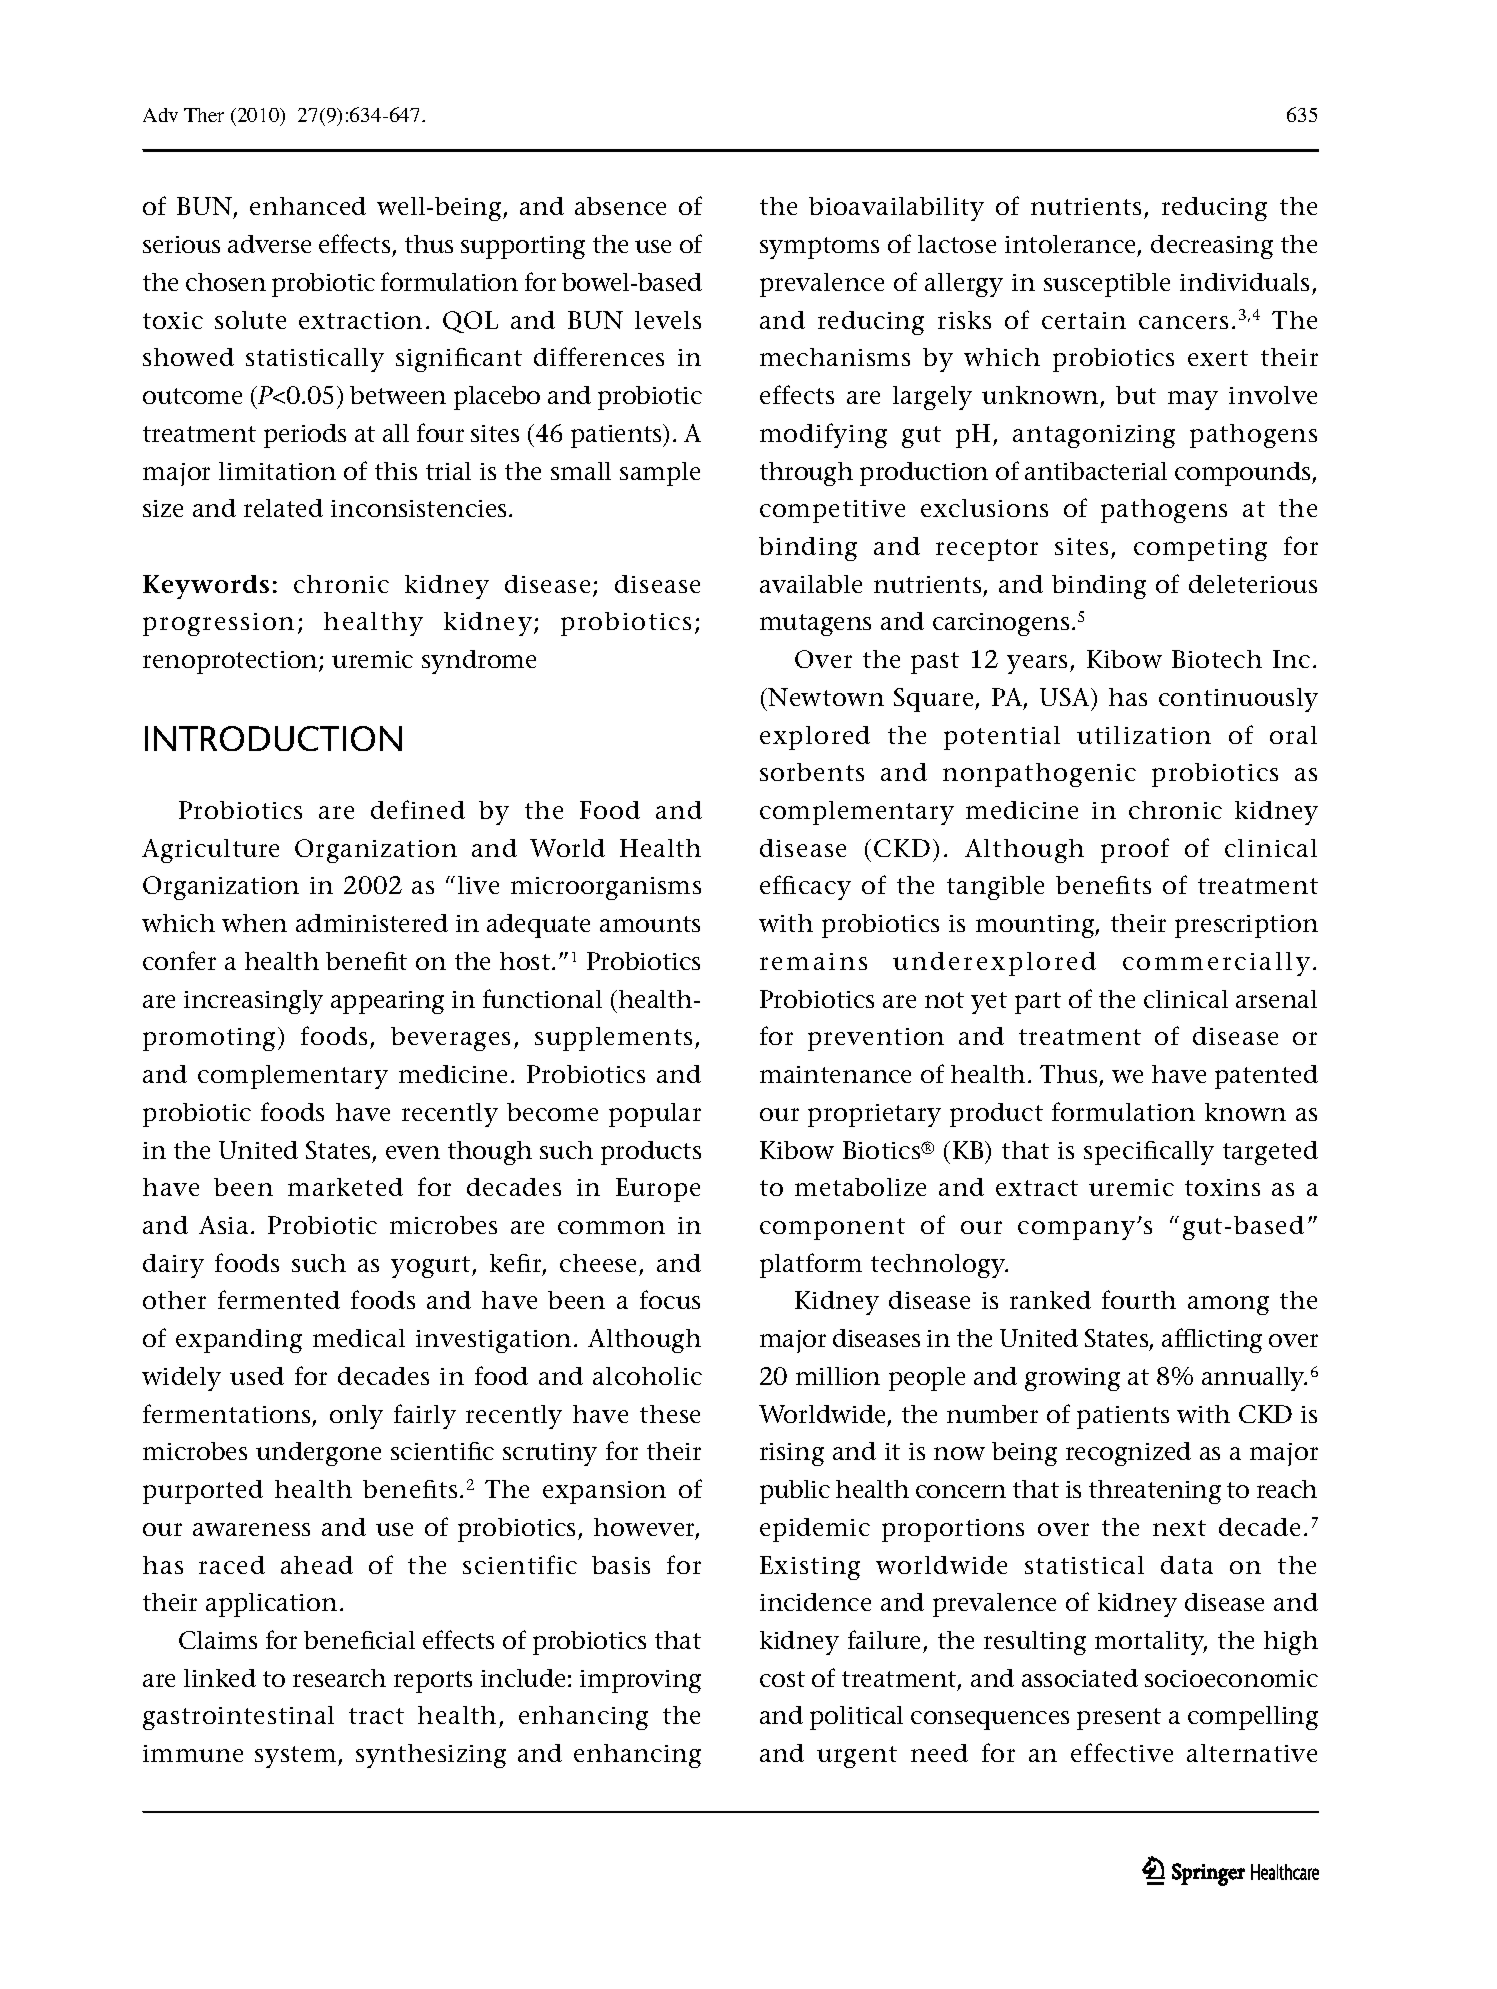 This page has width=1497, height=1989. I want to click on marketed, so click(345, 1187).
